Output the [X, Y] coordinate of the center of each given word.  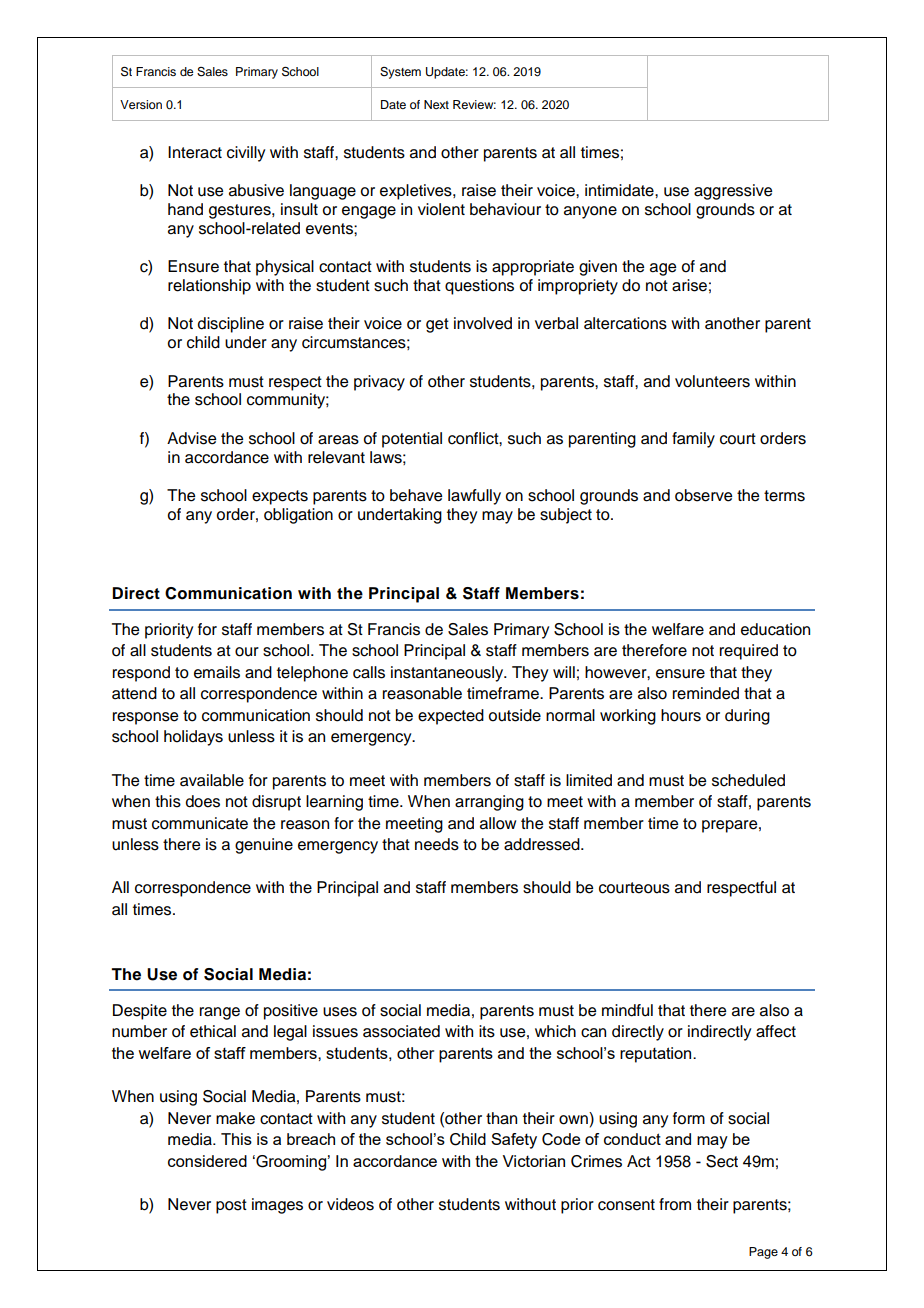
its [487, 1031]
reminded [706, 693]
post [231, 1206]
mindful [627, 1010]
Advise [191, 438]
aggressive [733, 192]
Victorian [534, 1161]
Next [436, 104]
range [220, 1013]
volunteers [712, 381]
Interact [195, 152]
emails [217, 672]
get [437, 325]
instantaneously [448, 674]
